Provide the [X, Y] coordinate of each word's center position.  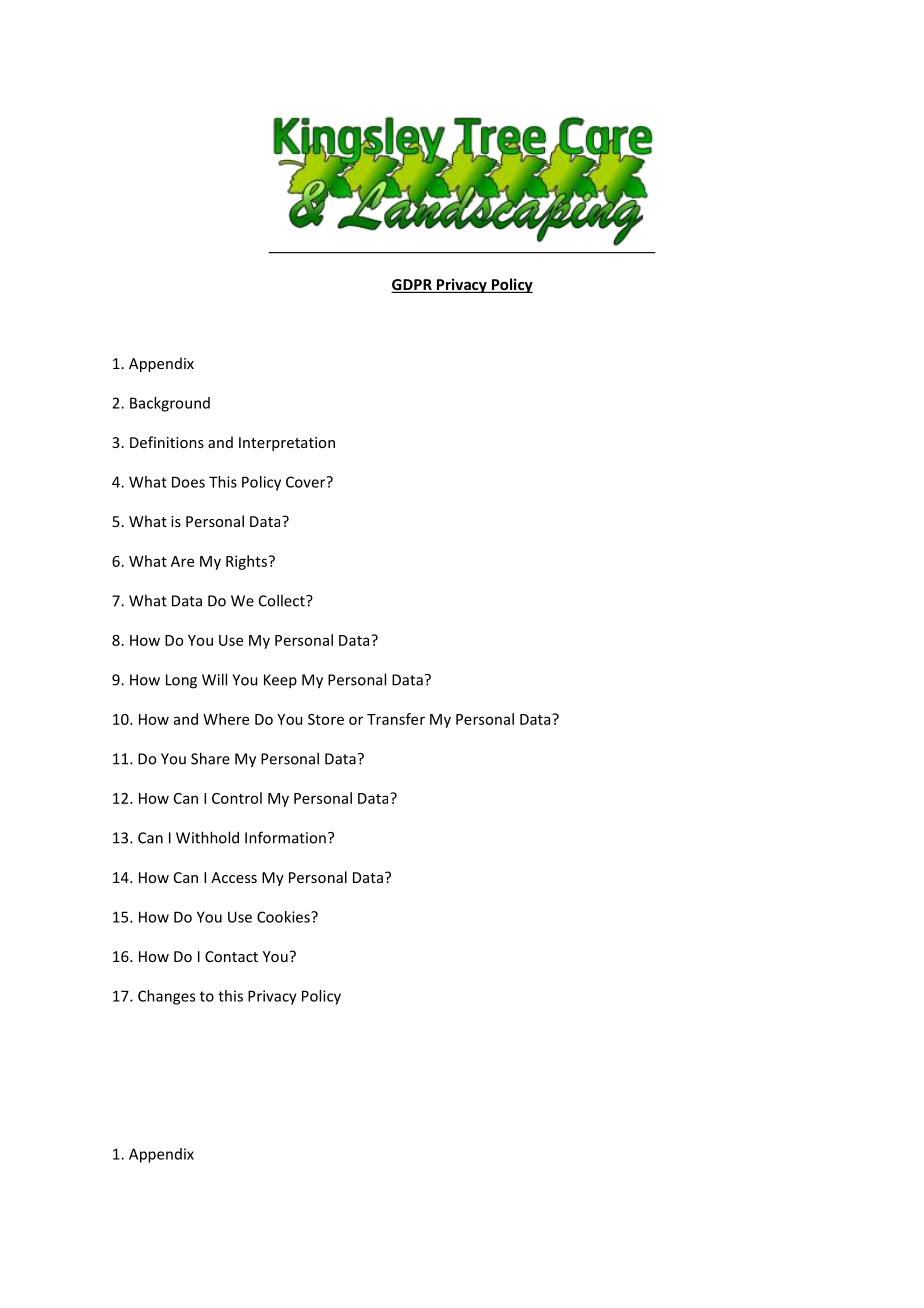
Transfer [396, 719]
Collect [283, 600]
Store [326, 719]
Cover [307, 482]
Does [188, 482]
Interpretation [287, 444]
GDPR [412, 286]
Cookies [284, 917]
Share [210, 758]
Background [170, 404]
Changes [166, 997]
